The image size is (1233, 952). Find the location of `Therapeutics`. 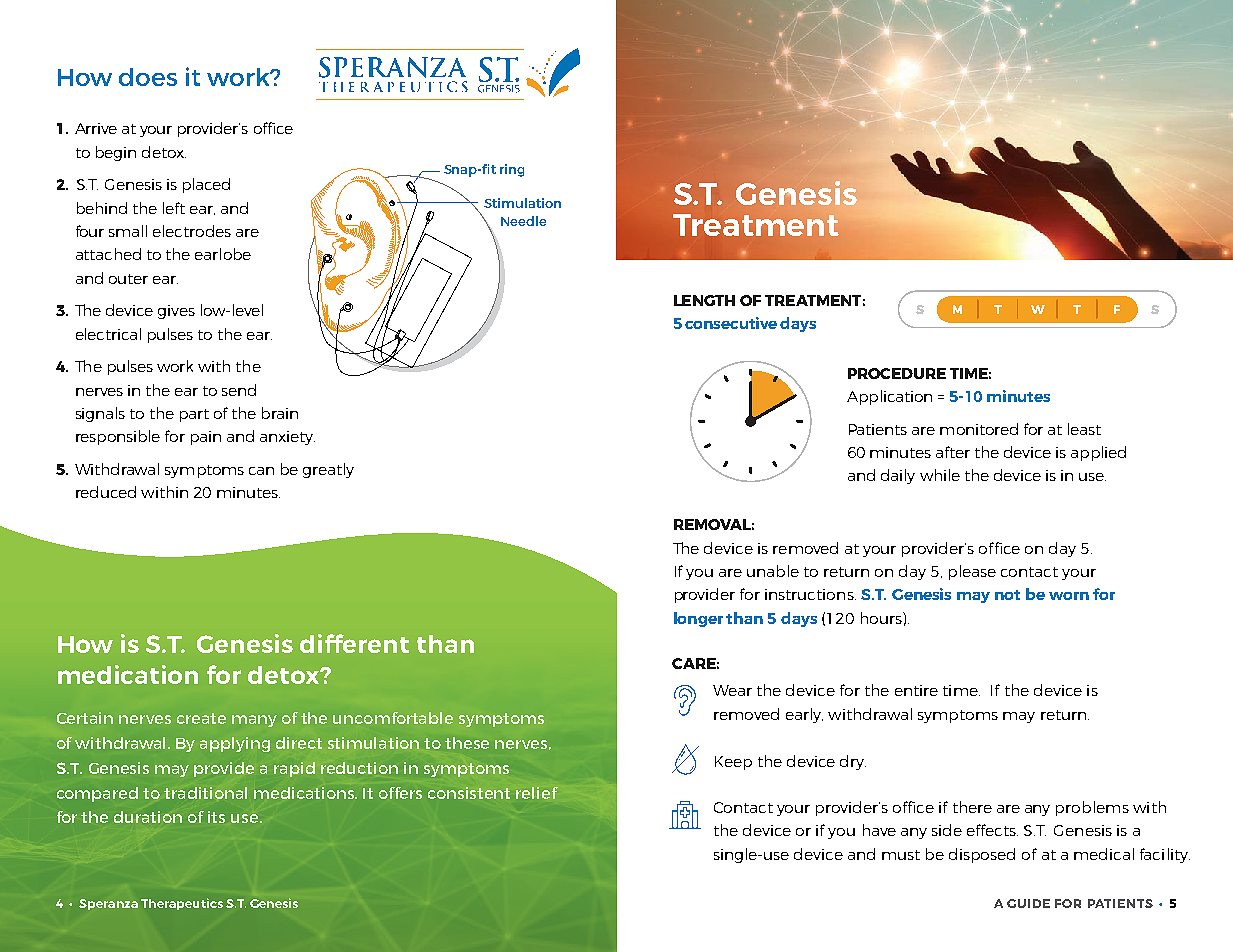

Therapeutics is located at coordinates (182, 904).
